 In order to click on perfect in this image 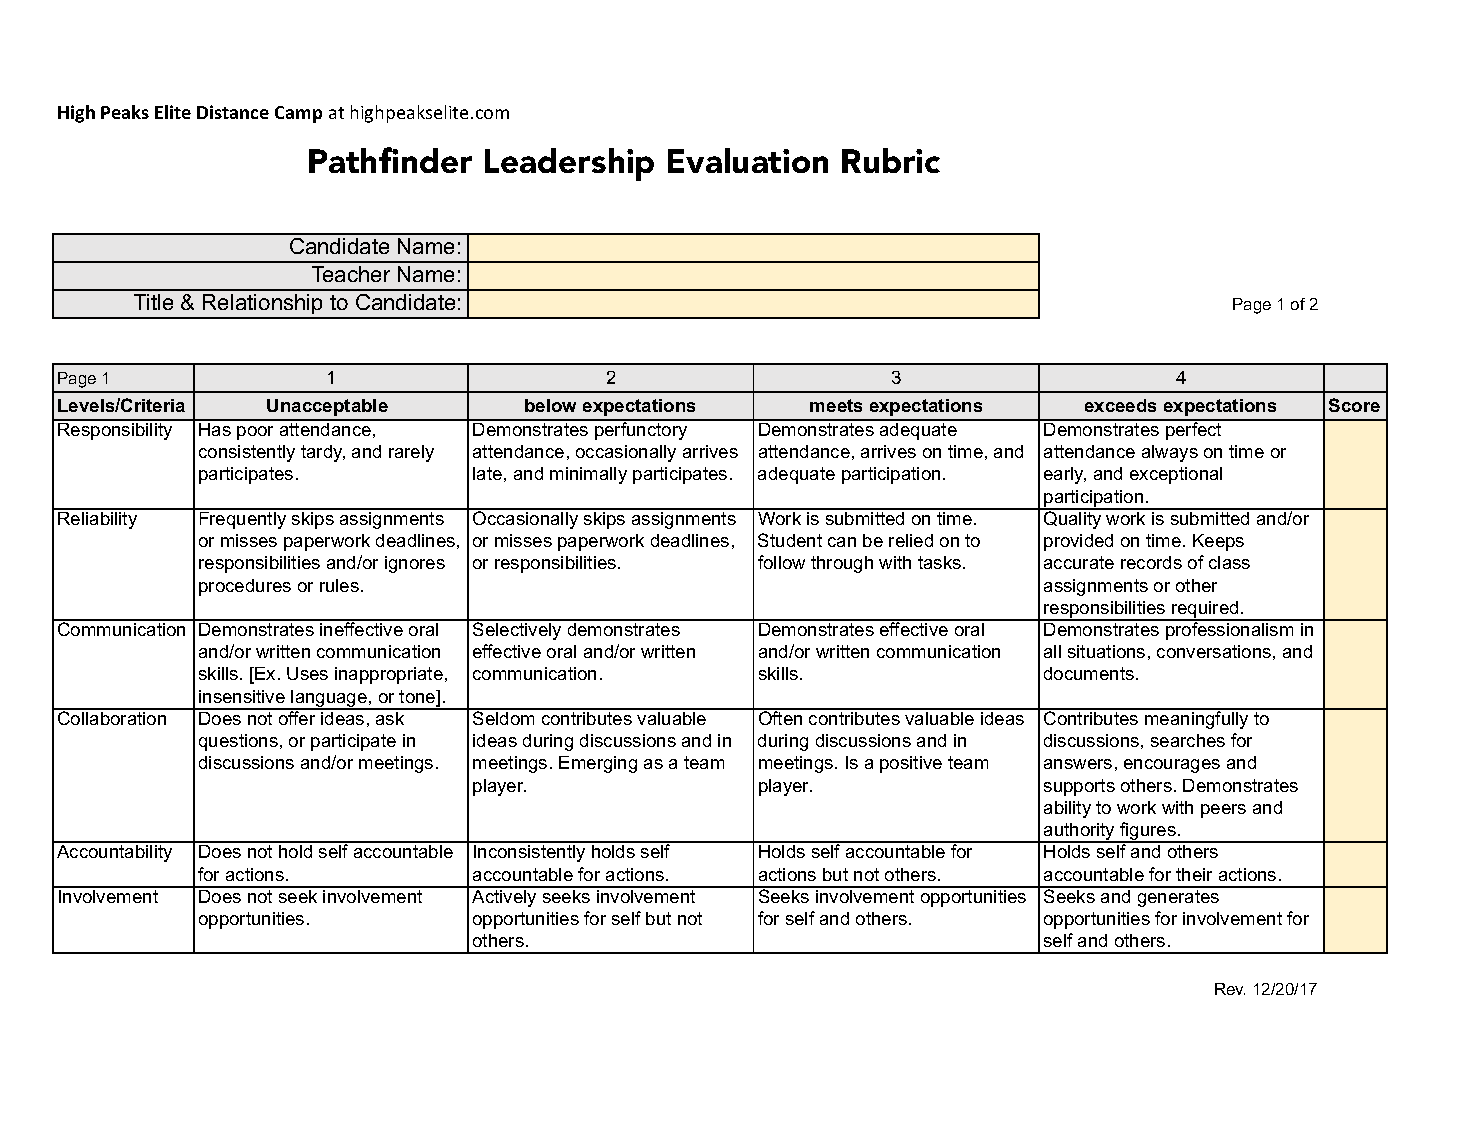, I will do `click(1194, 430)`.
